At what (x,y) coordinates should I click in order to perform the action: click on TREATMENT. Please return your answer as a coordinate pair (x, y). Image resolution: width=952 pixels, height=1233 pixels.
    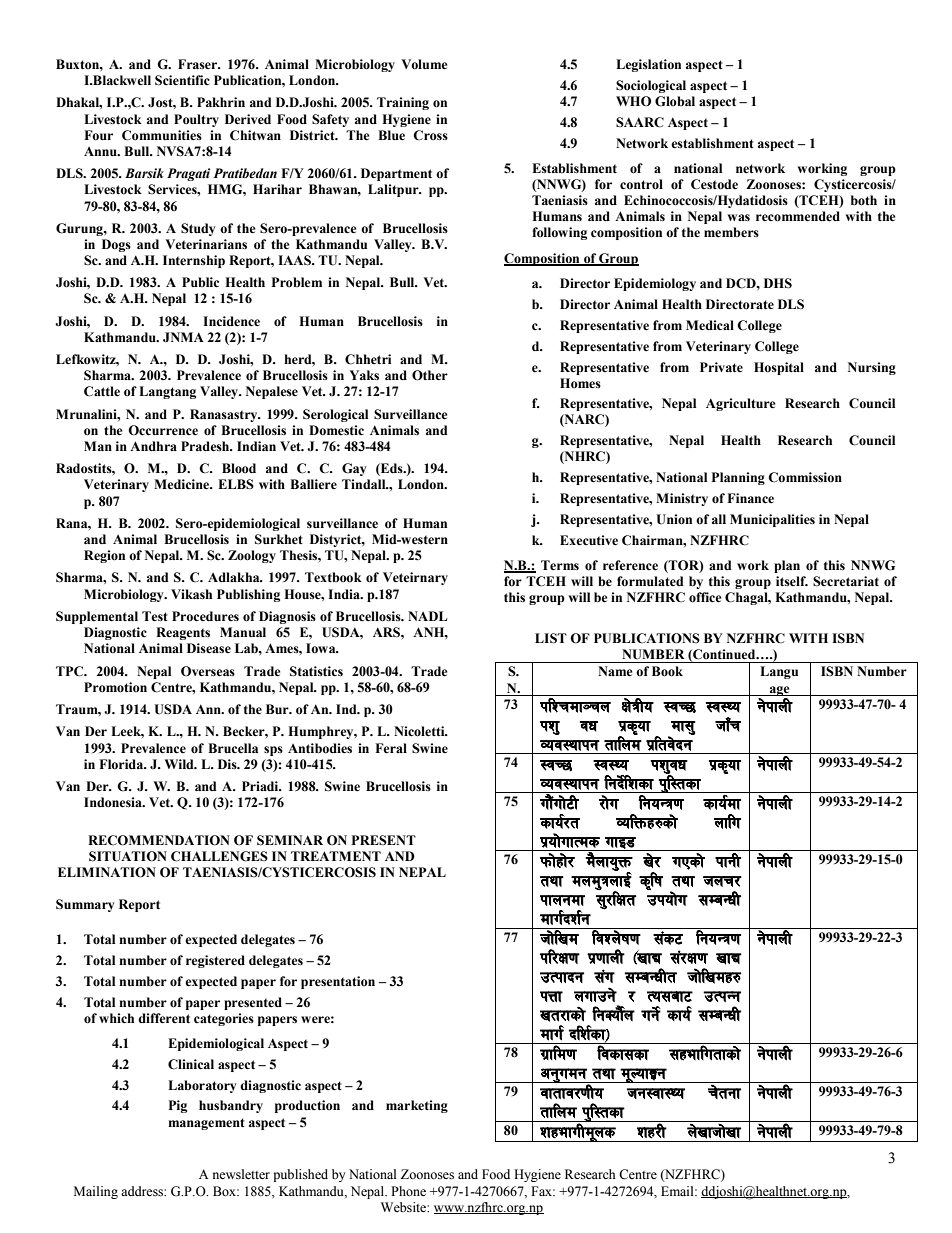
    Looking at the image, I should click on (336, 856).
